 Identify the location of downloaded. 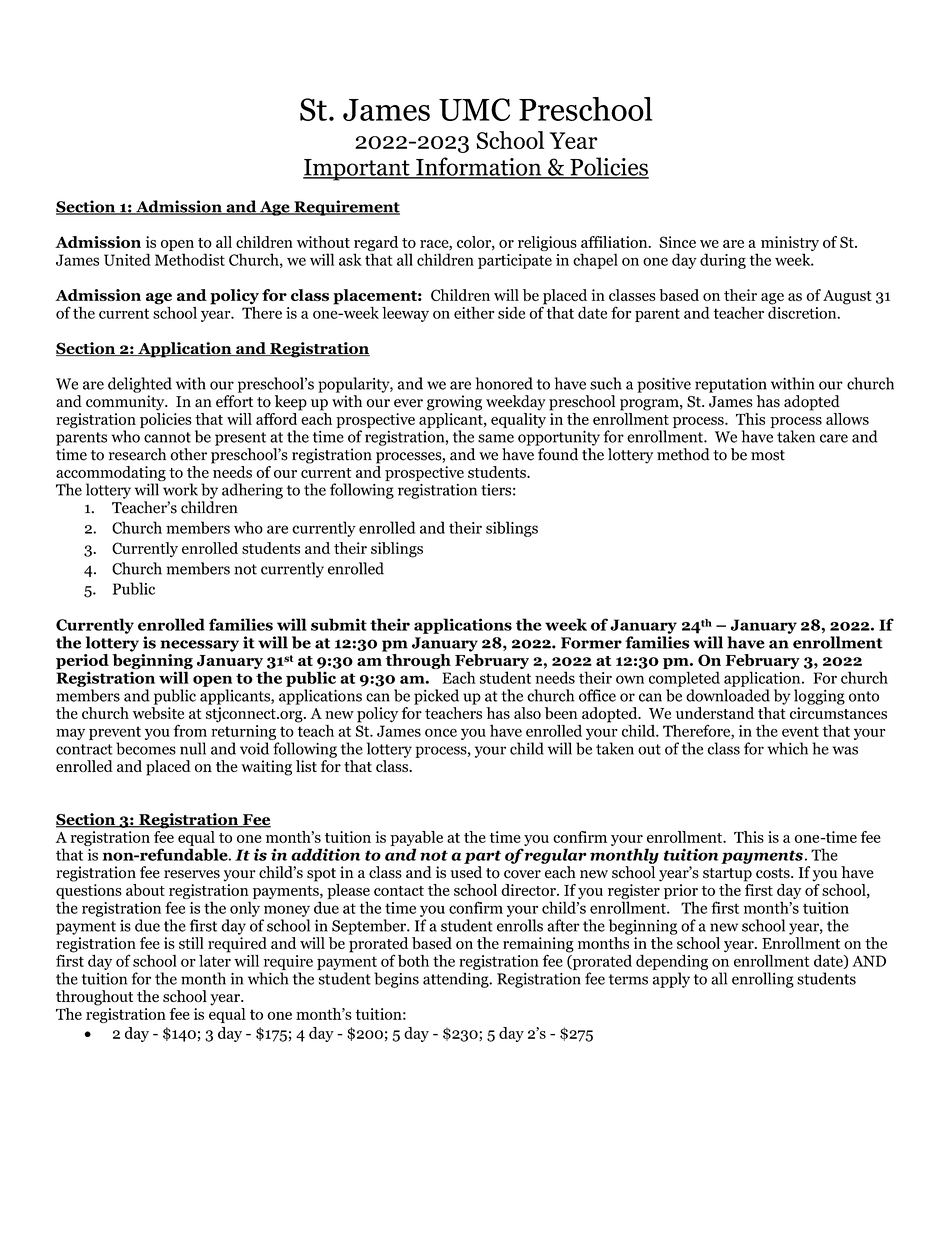
(728, 695).
